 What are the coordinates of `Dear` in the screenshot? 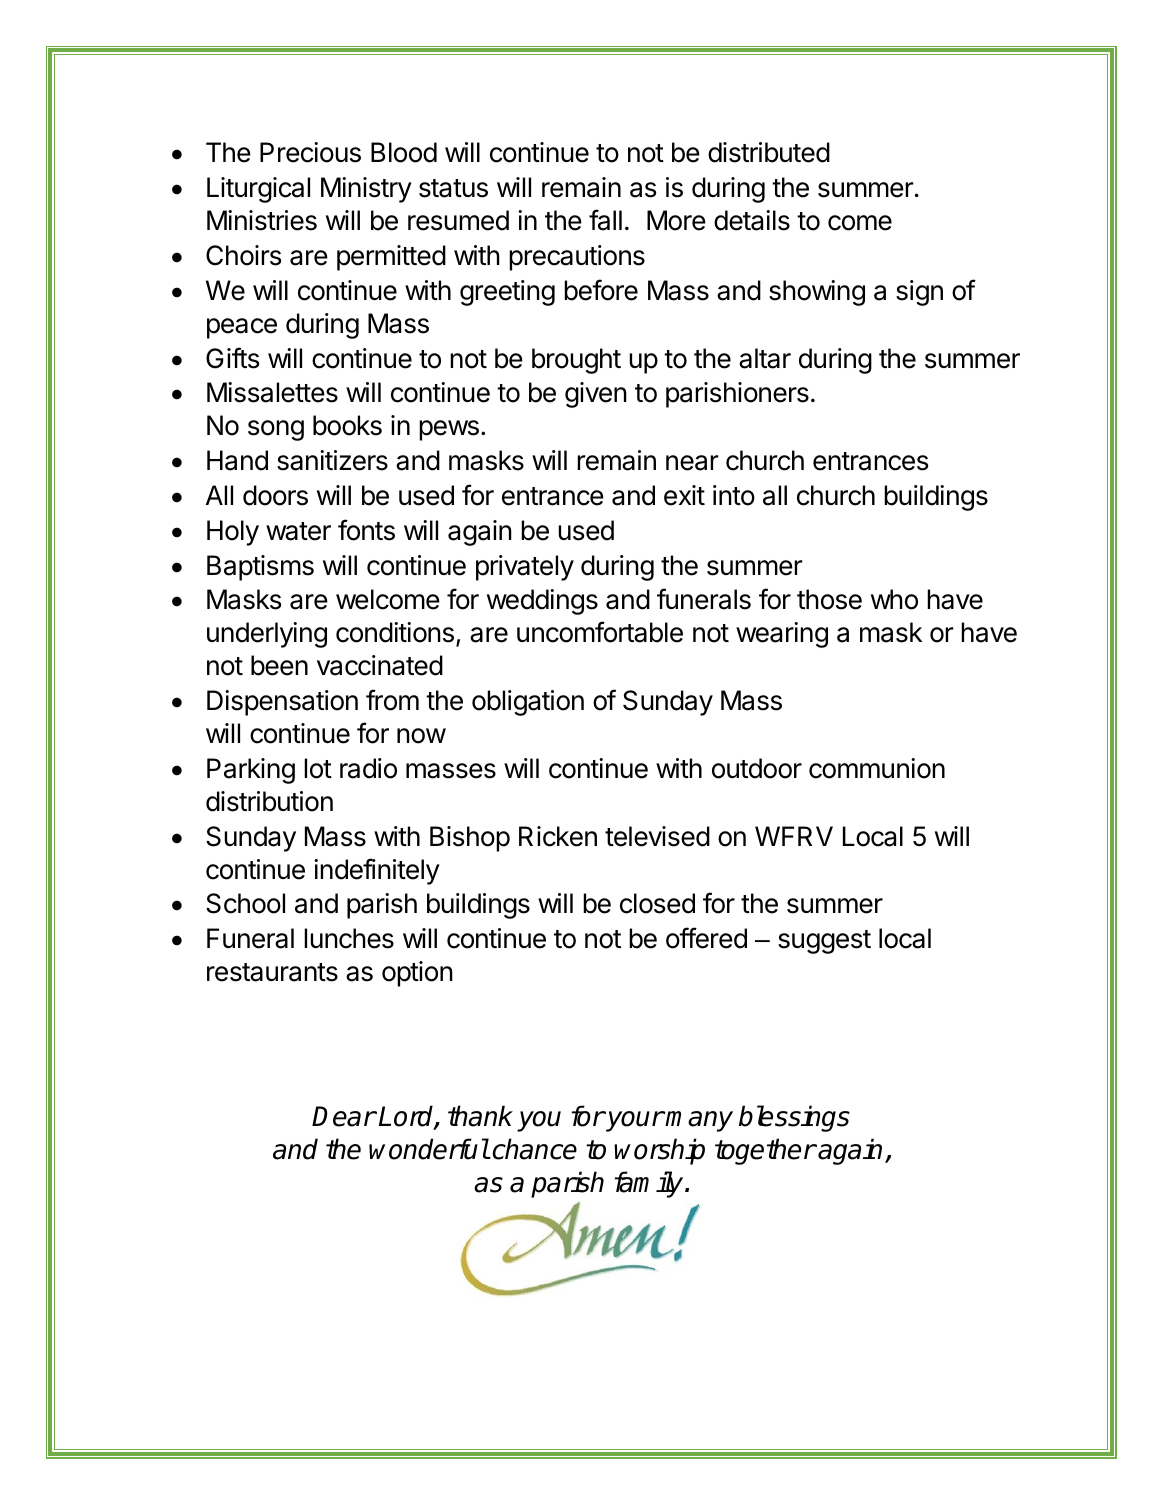 It's located at (344, 1116).
